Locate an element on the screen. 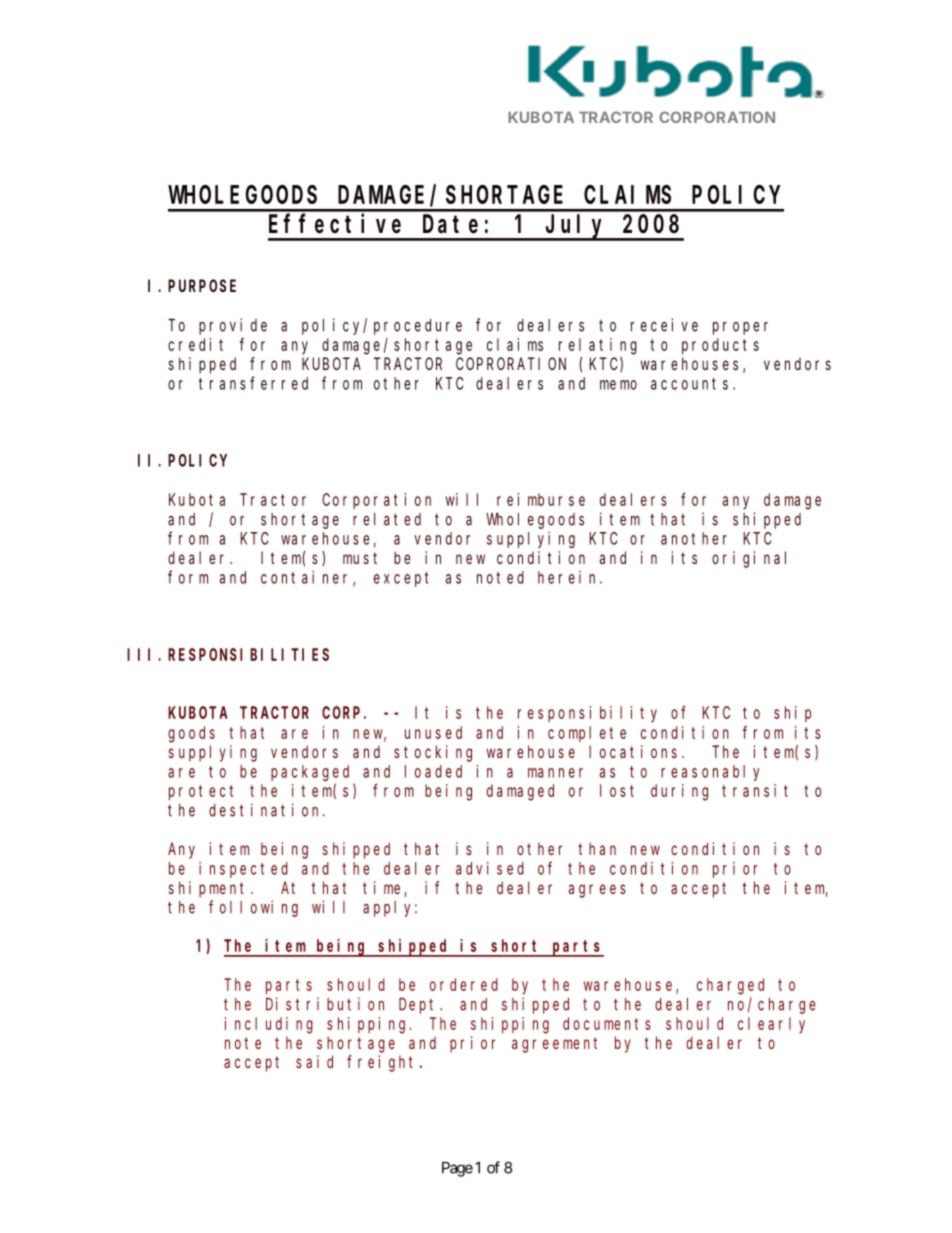 The width and height of the screenshot is (952, 1233). during is located at coordinates (679, 792).
